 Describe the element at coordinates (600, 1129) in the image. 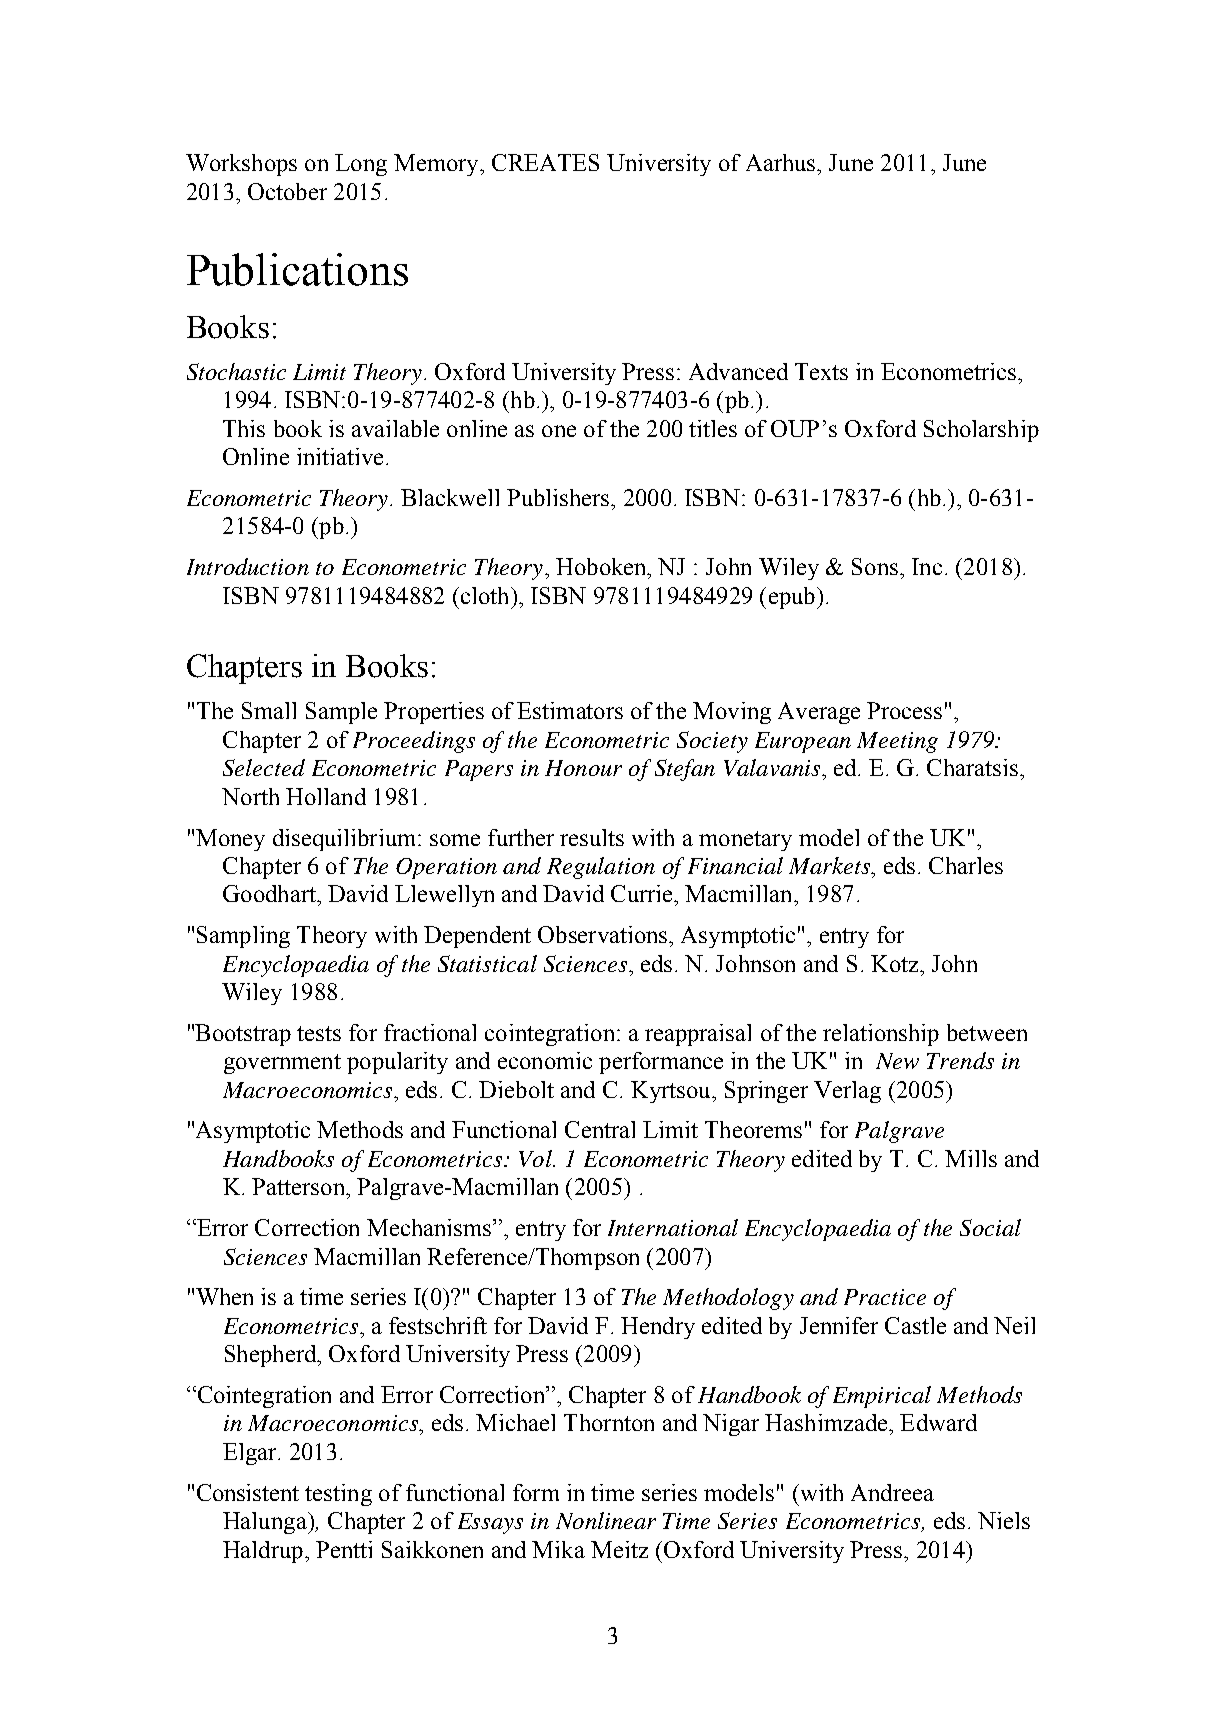

I see `Central` at that location.
